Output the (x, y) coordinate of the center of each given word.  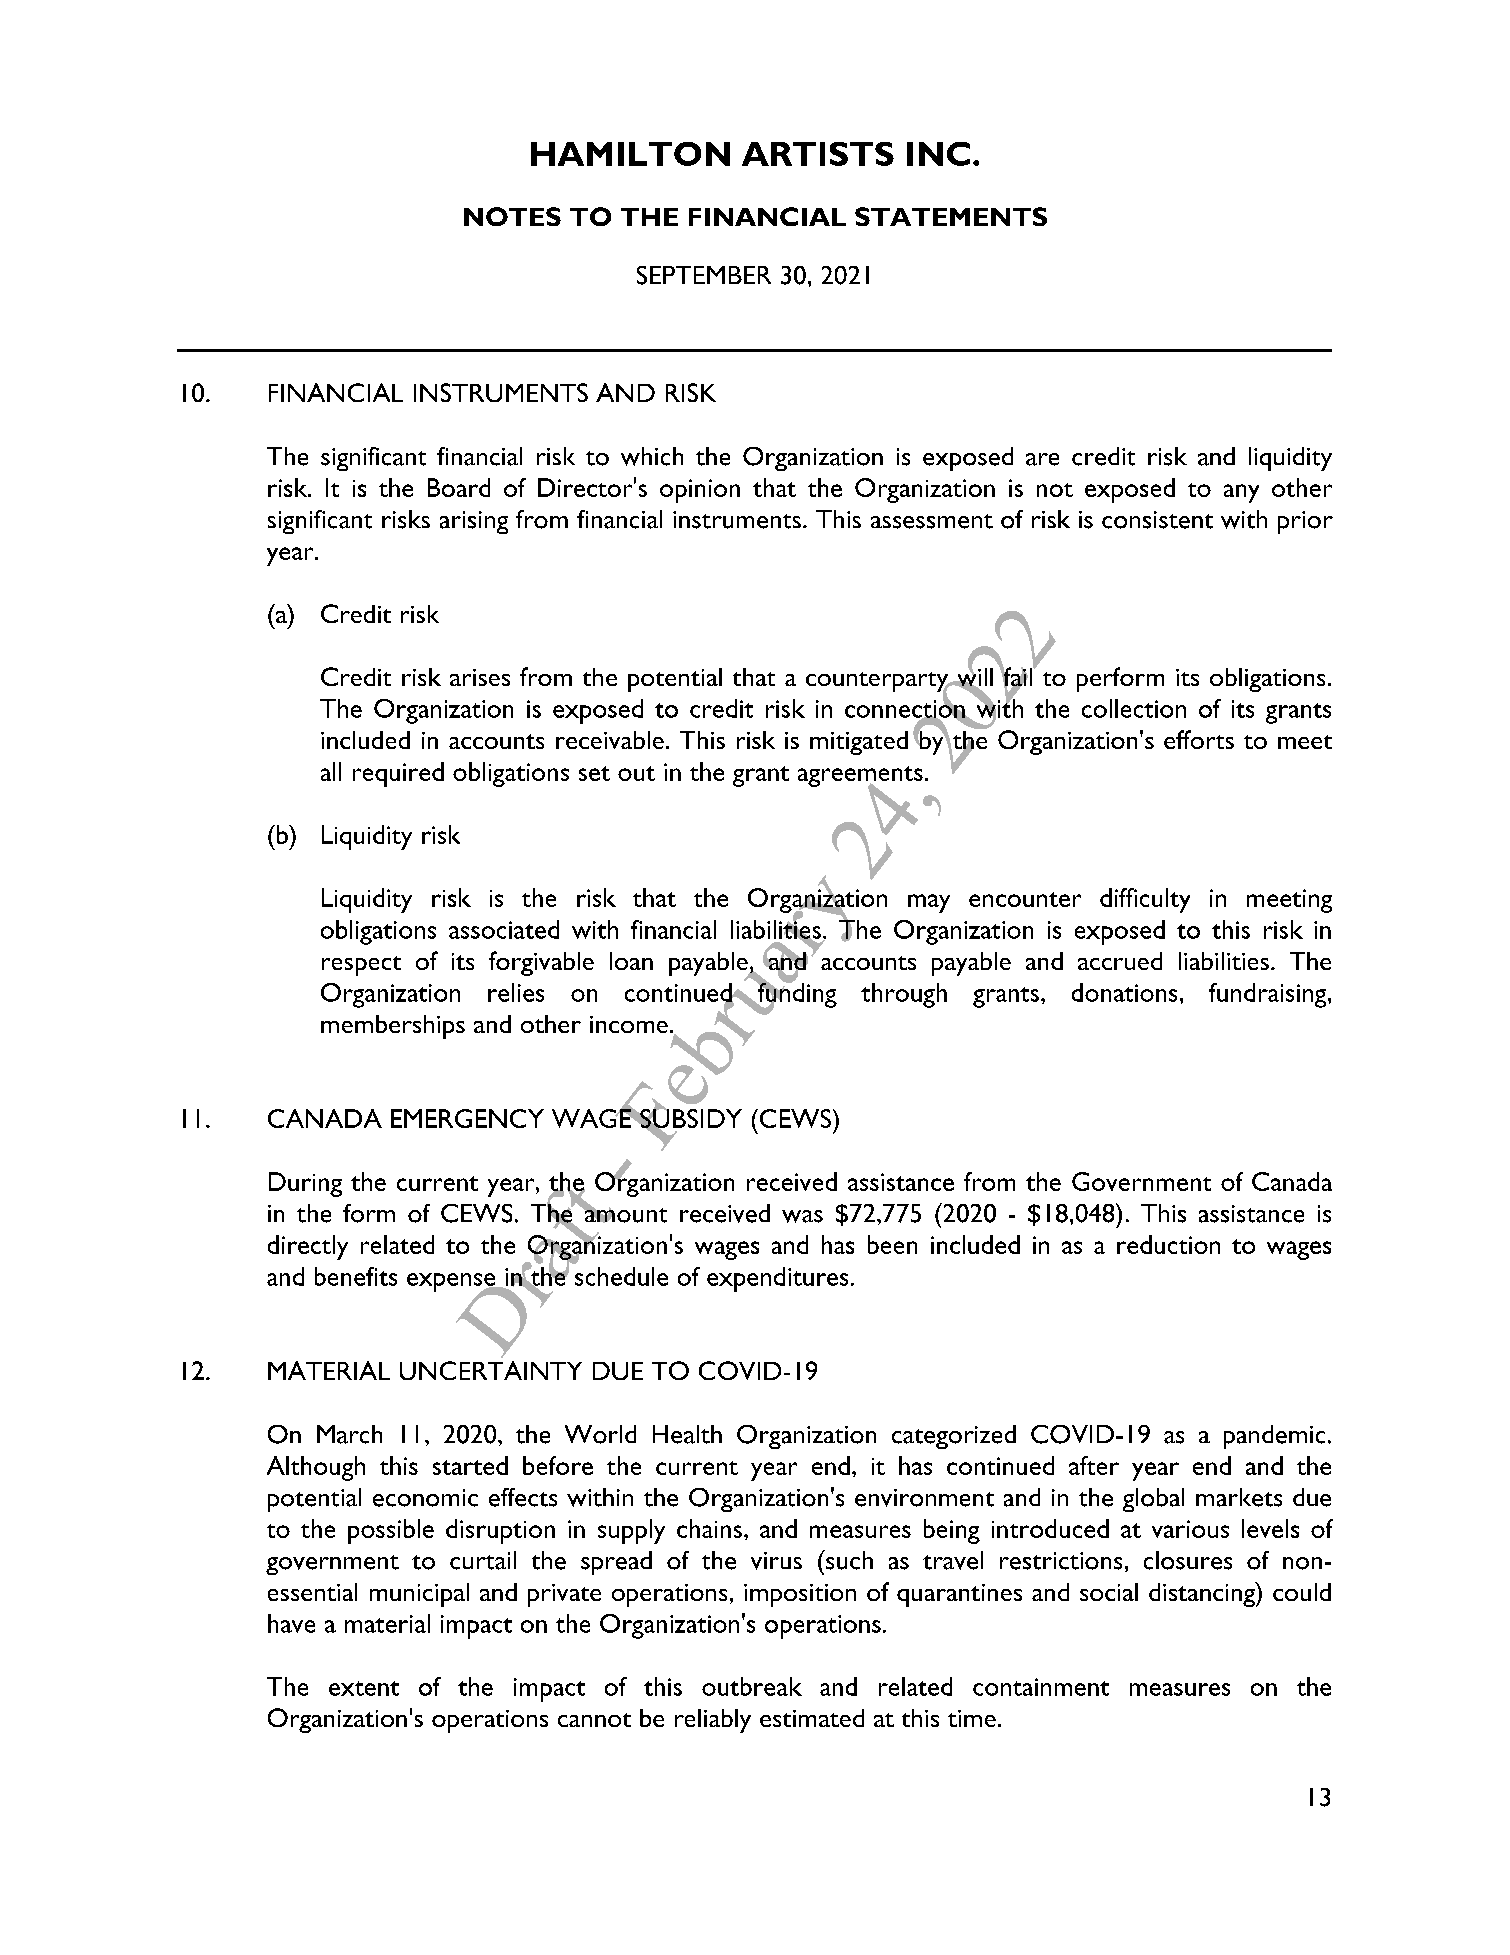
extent (364, 1688)
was (802, 1216)
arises (480, 677)
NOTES (512, 216)
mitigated (859, 743)
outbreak (752, 1686)
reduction (1168, 1244)
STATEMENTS (951, 216)
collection (1134, 708)
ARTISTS (818, 154)
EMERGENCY (467, 1118)
